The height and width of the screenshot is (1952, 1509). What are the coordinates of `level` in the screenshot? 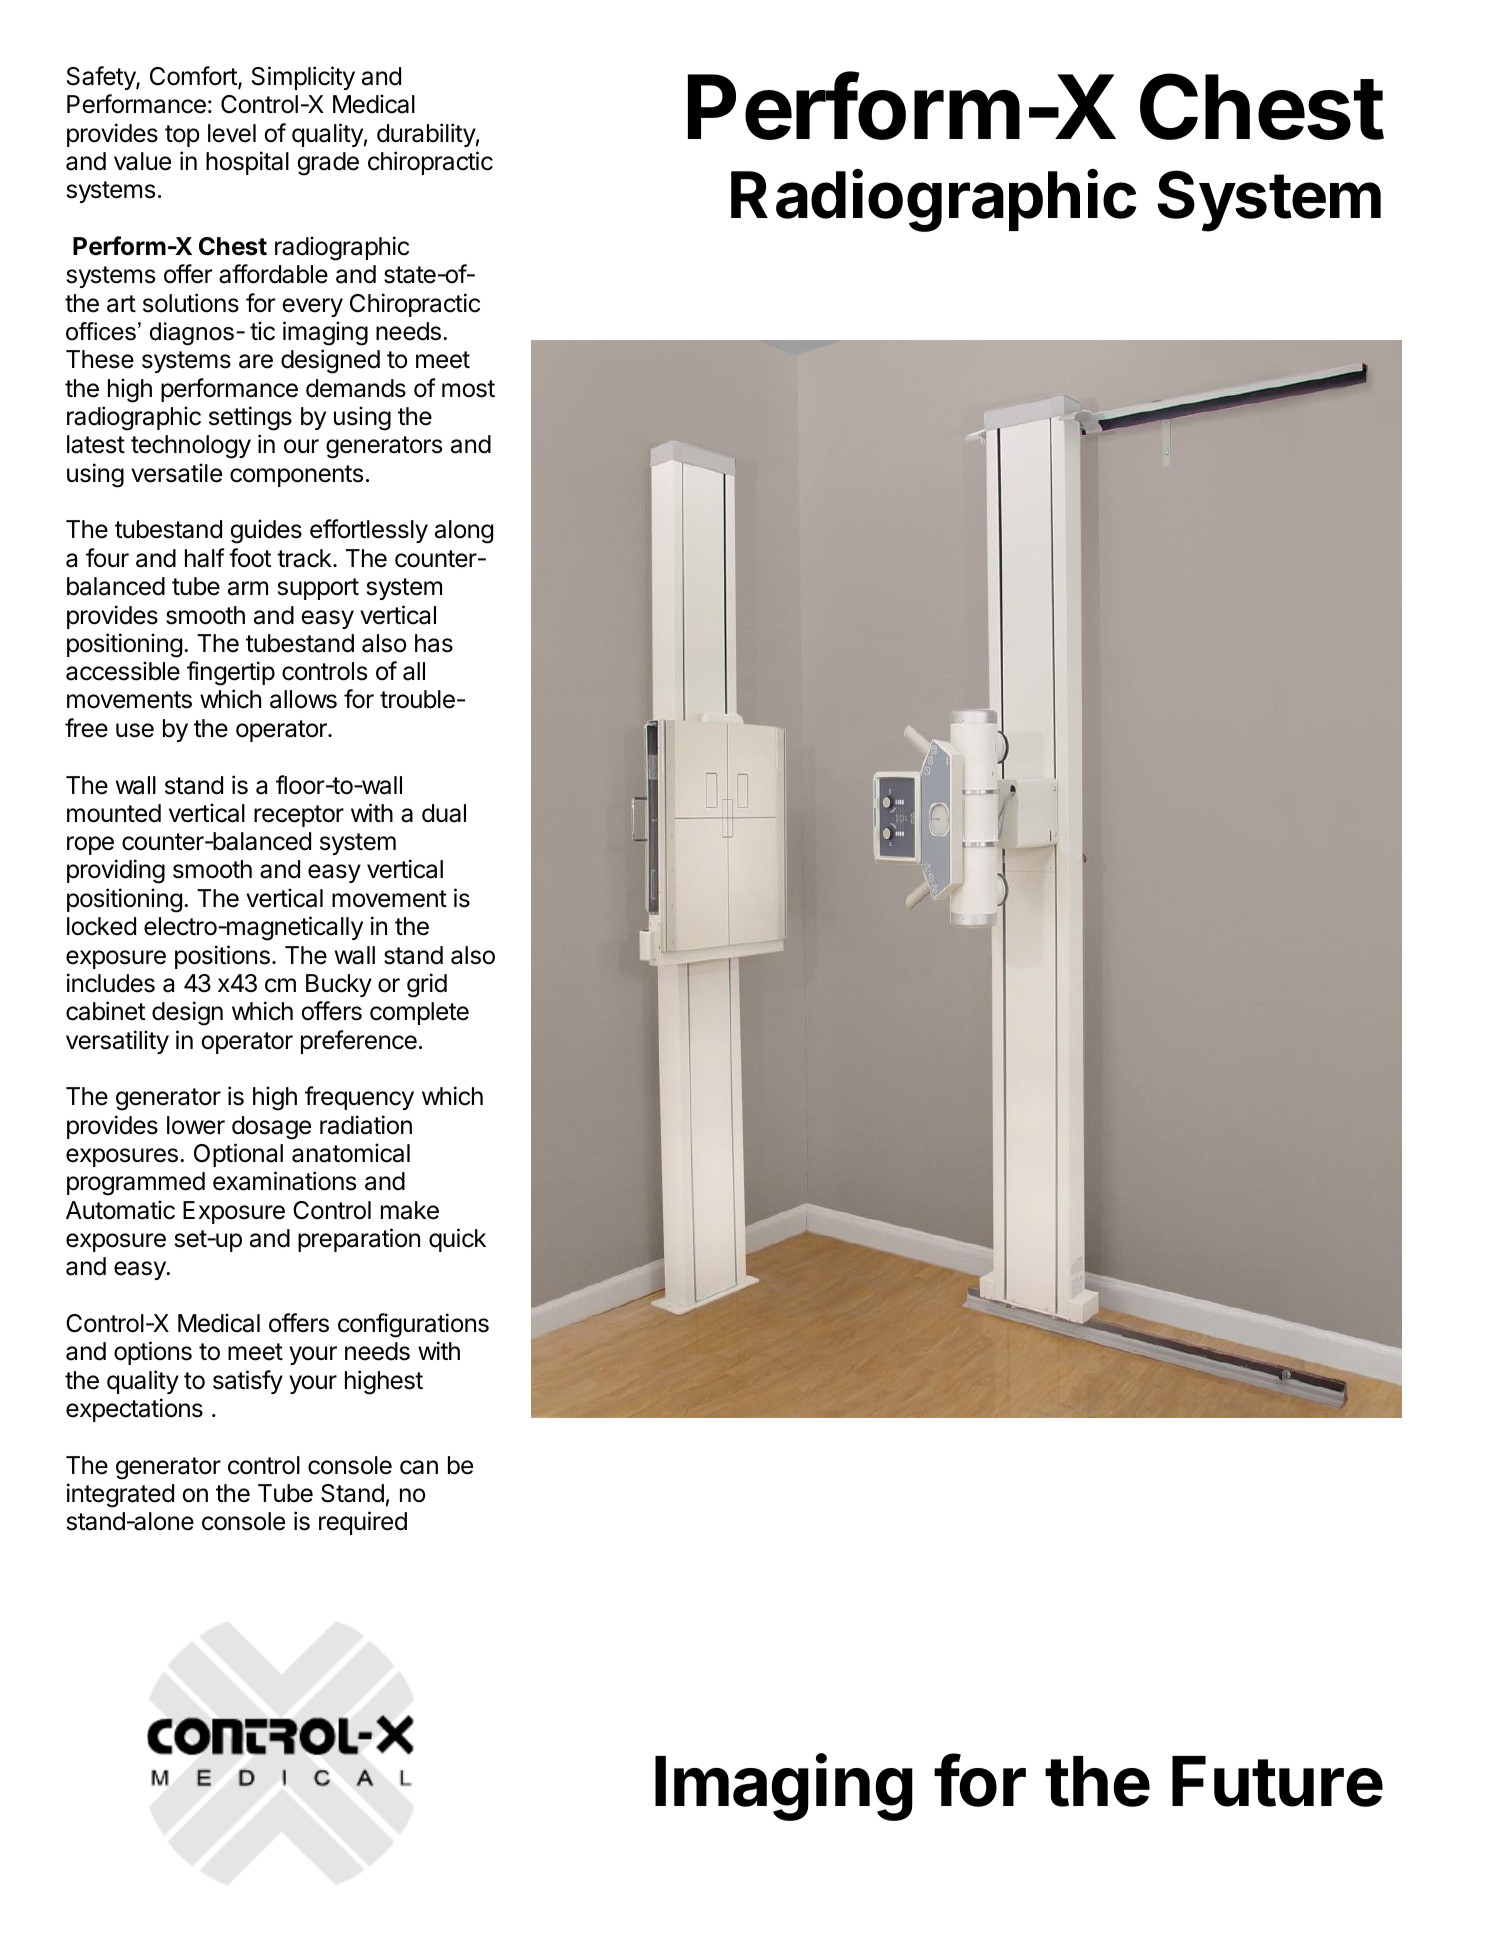 It's located at (232, 133).
